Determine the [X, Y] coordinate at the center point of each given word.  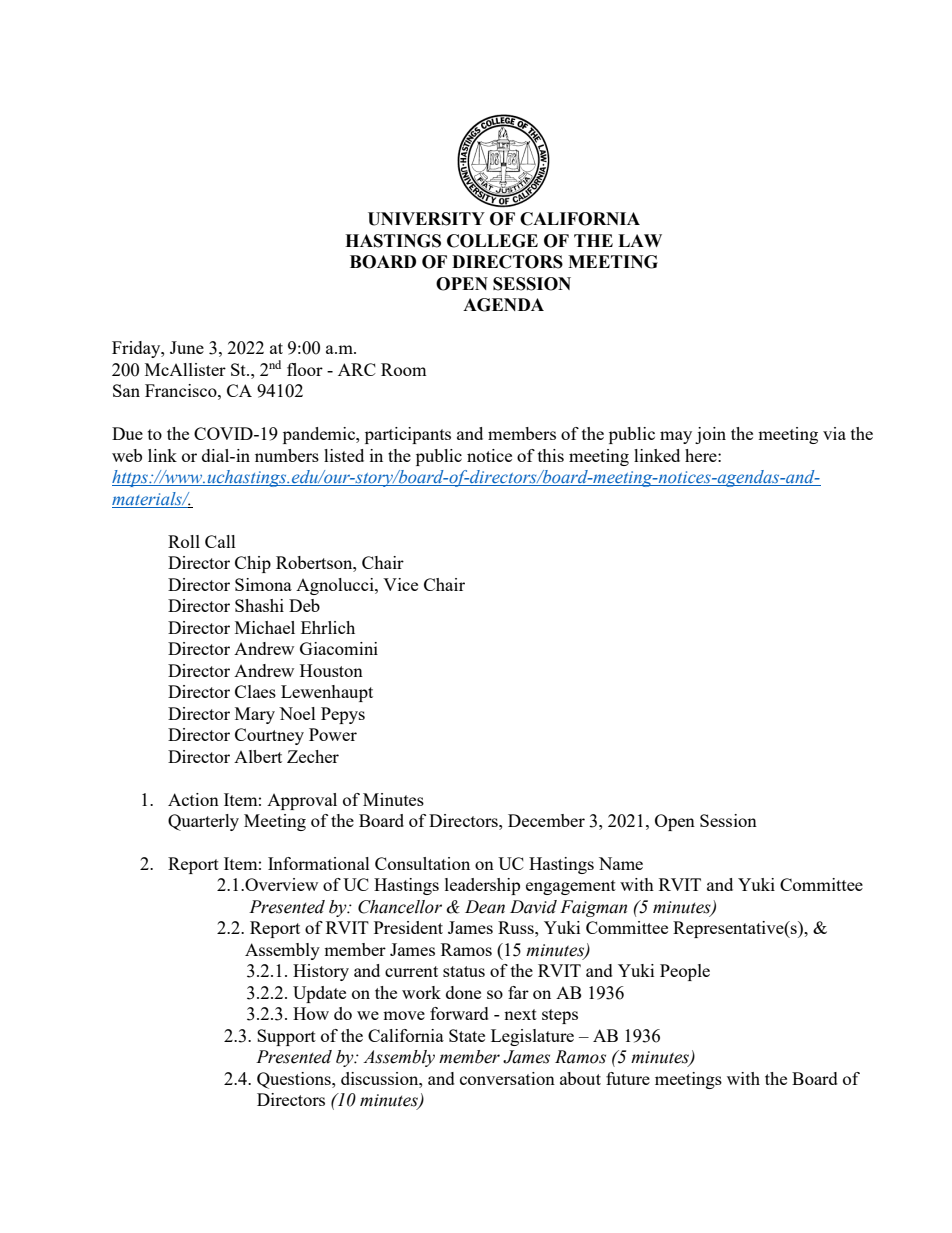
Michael [265, 627]
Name [621, 863]
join [710, 435]
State [467, 1035]
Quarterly [203, 822]
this [551, 455]
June [187, 347]
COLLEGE [492, 241]
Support [286, 1037]
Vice [400, 584]
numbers [287, 455]
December [546, 820]
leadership [482, 886]
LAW [640, 240]
